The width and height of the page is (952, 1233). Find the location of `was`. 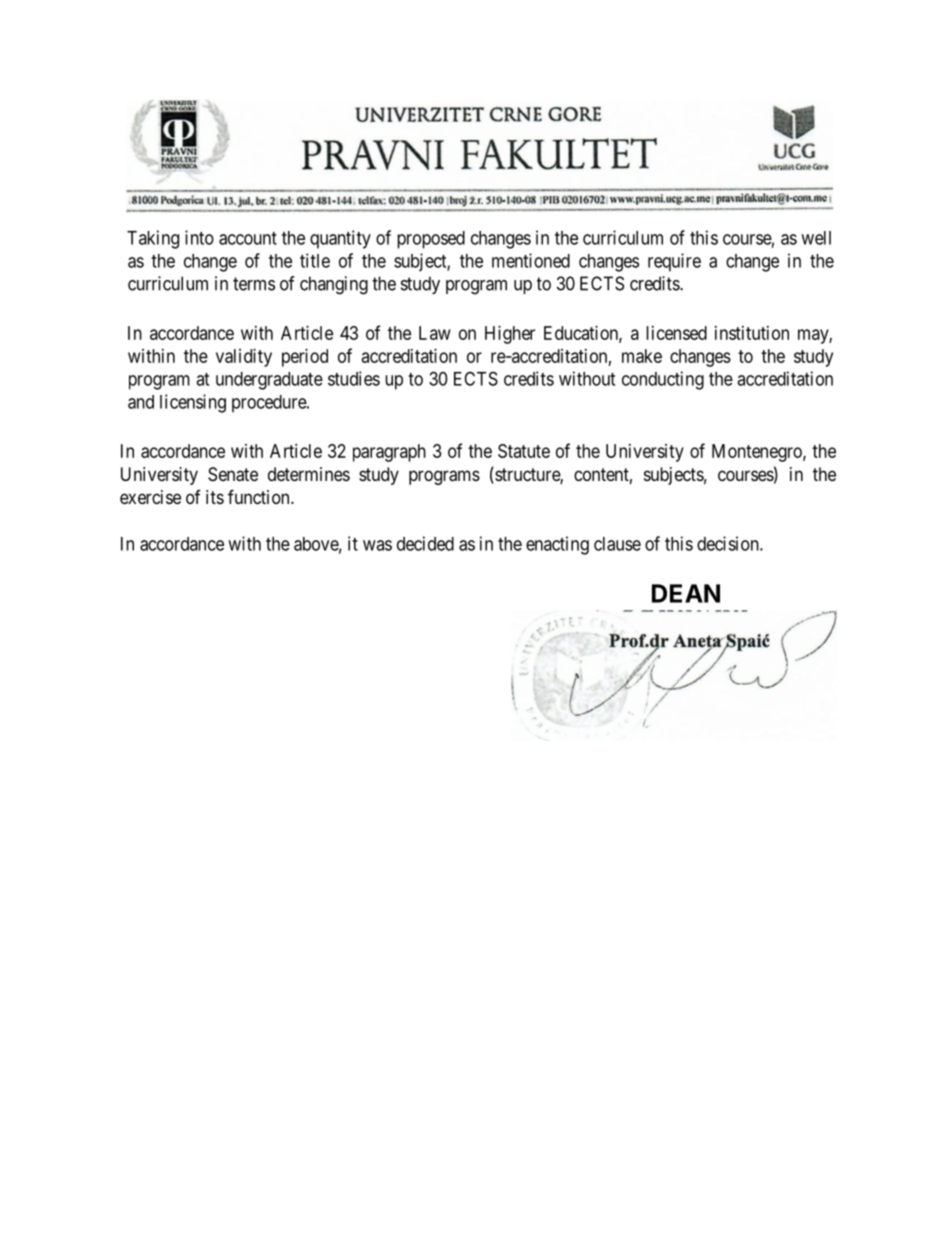

was is located at coordinates (377, 545).
